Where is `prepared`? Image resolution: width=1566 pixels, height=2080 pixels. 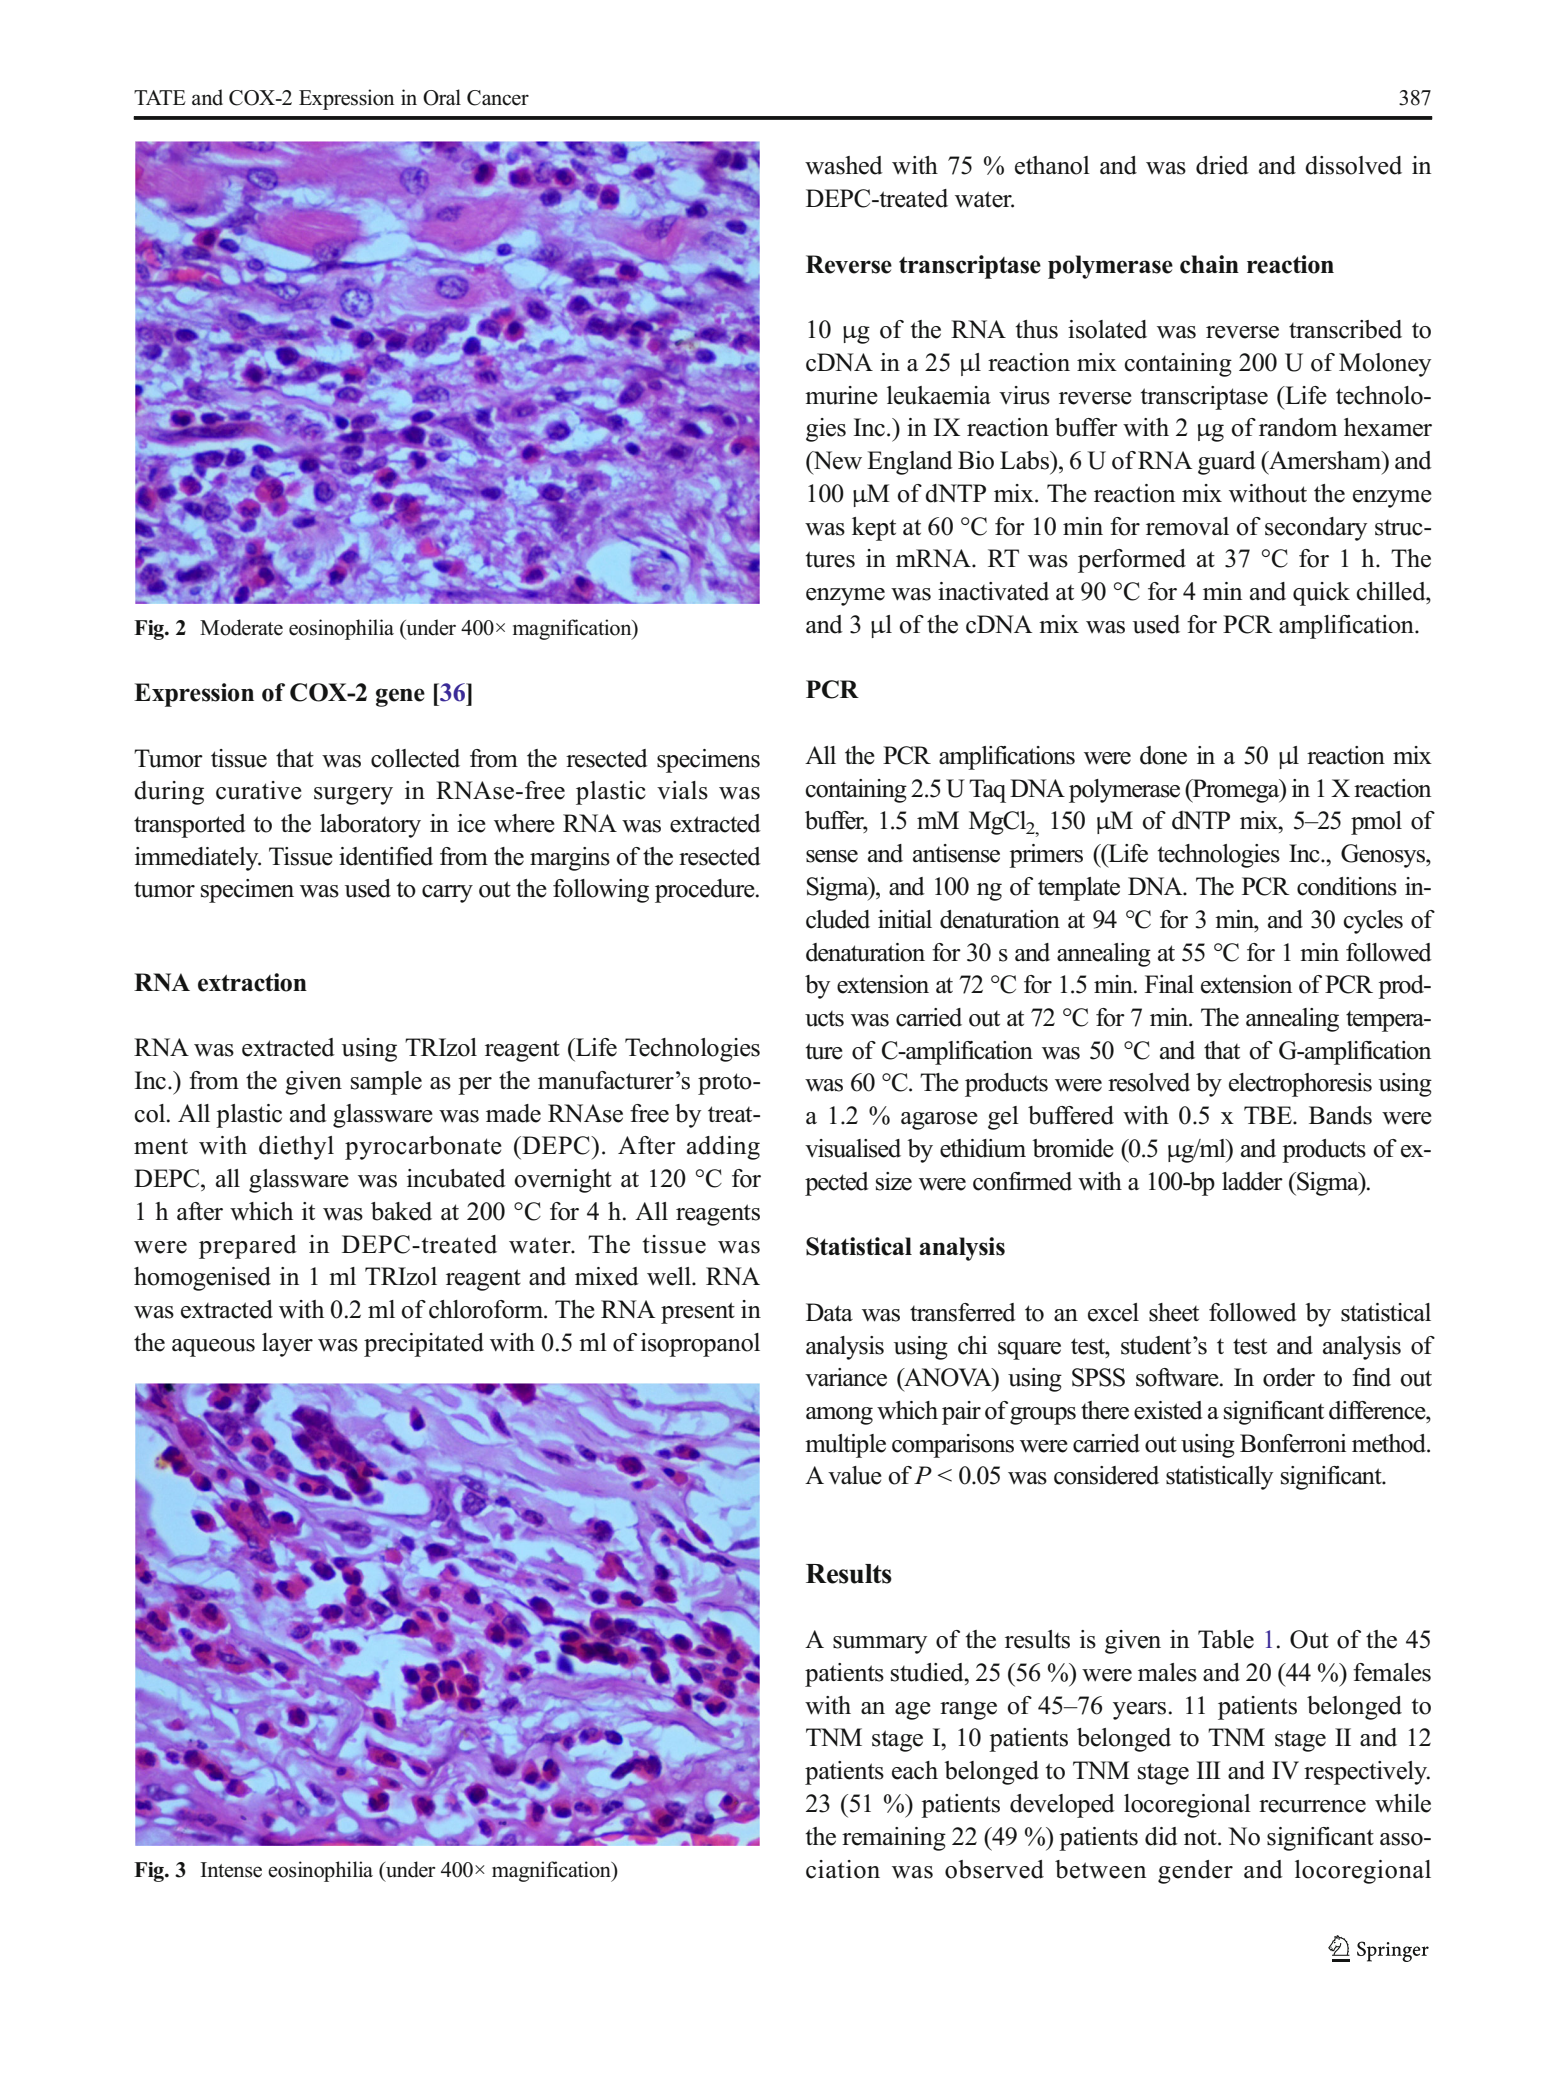
prepared is located at coordinates (248, 1247).
